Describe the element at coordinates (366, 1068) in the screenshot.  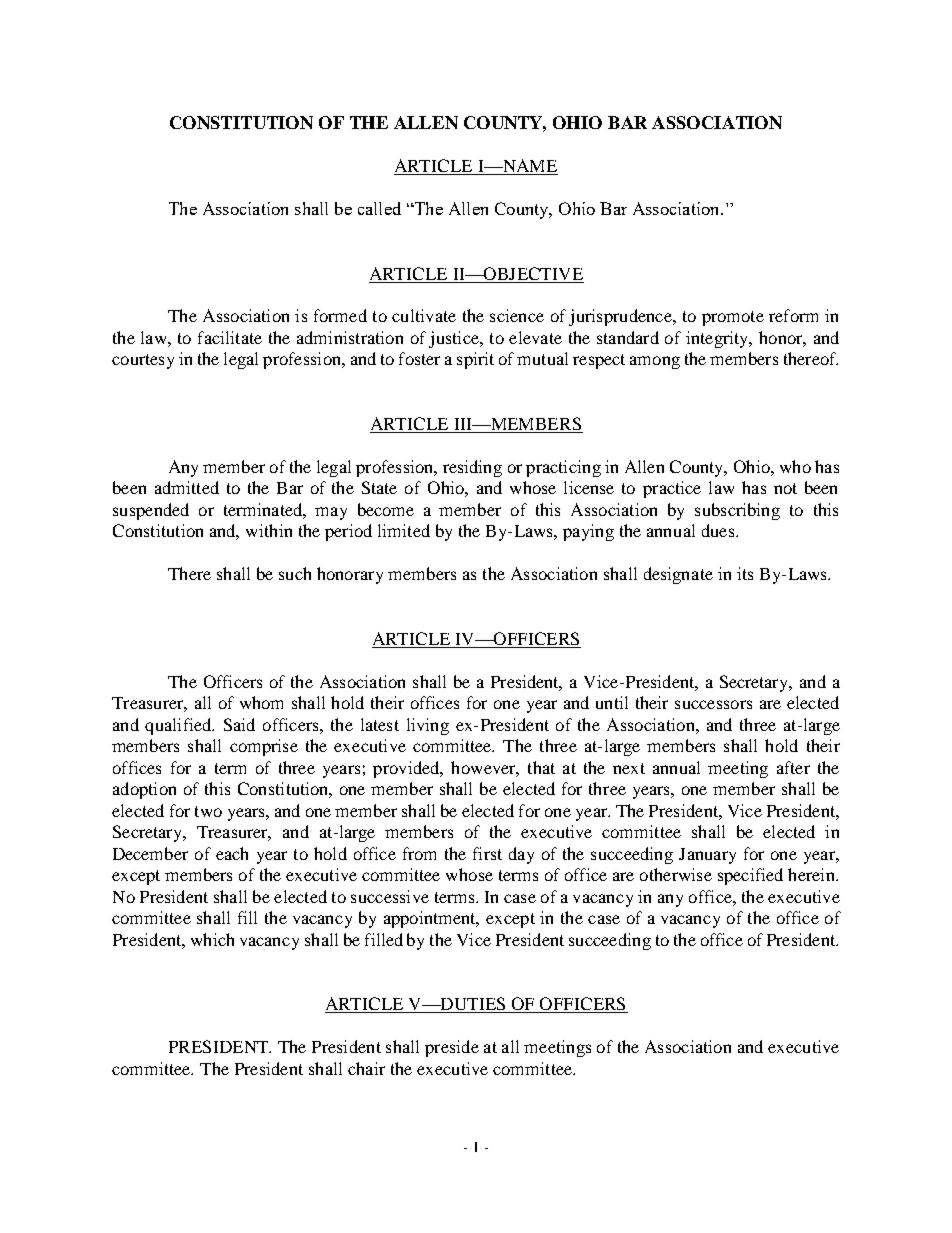
I see `chair` at that location.
